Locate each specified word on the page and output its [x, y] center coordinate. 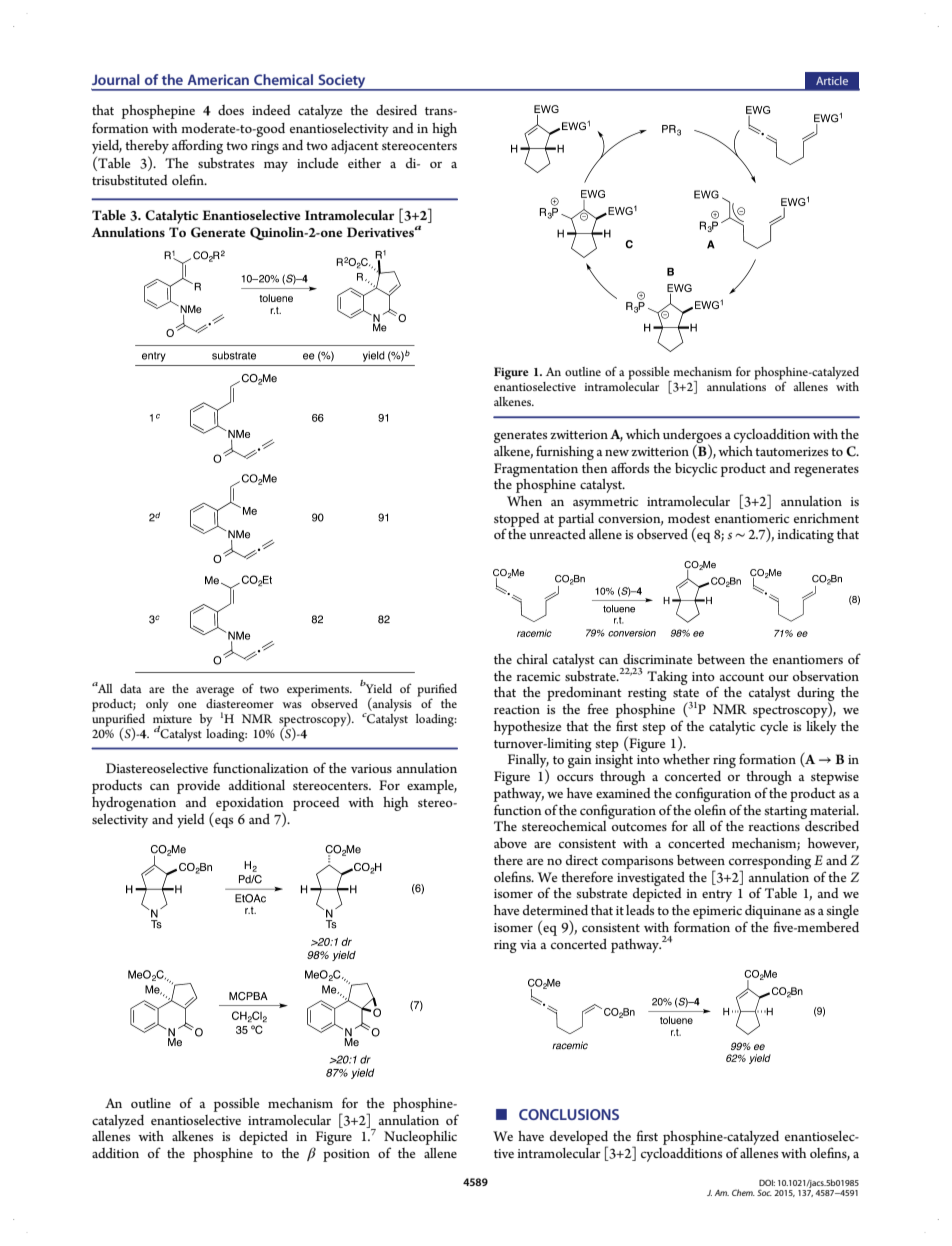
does [231, 110]
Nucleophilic [420, 1139]
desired [396, 110]
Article [832, 80]
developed [579, 1139]
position [346, 1155]
